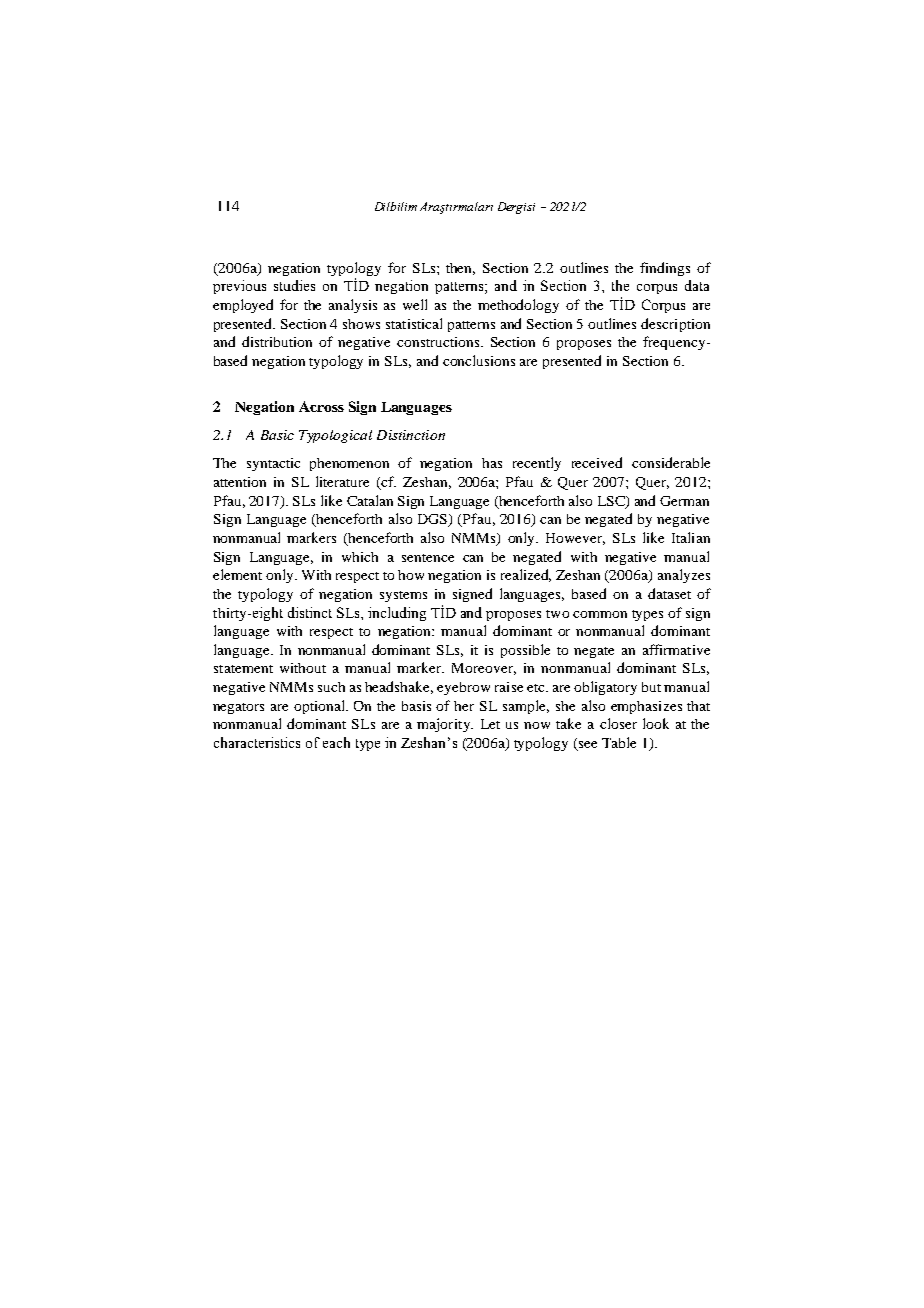 The image size is (924, 1308). What do you see at coordinates (257, 742) in the image?
I see `characteristics` at bounding box center [257, 742].
